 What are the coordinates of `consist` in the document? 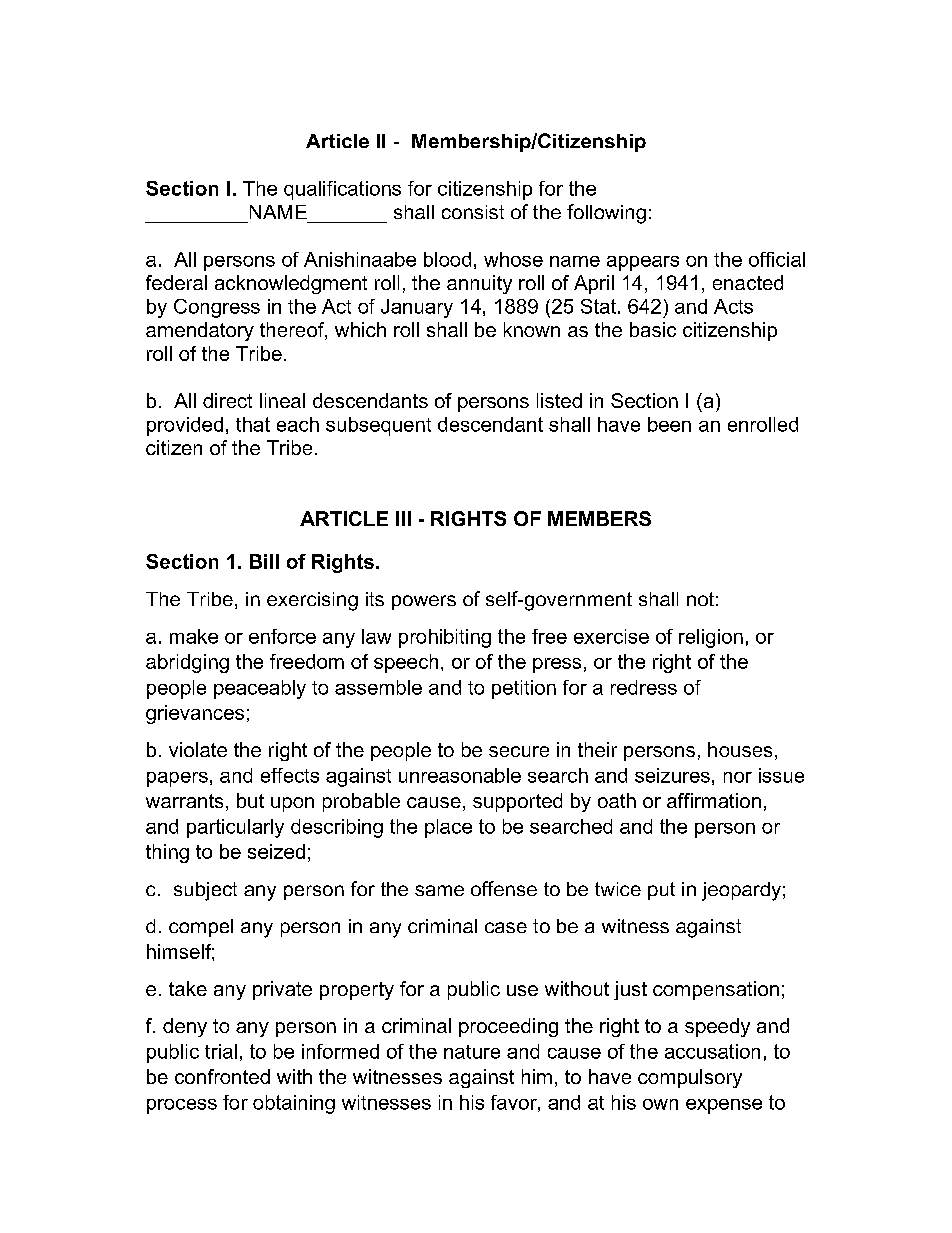 It's located at (473, 212).
